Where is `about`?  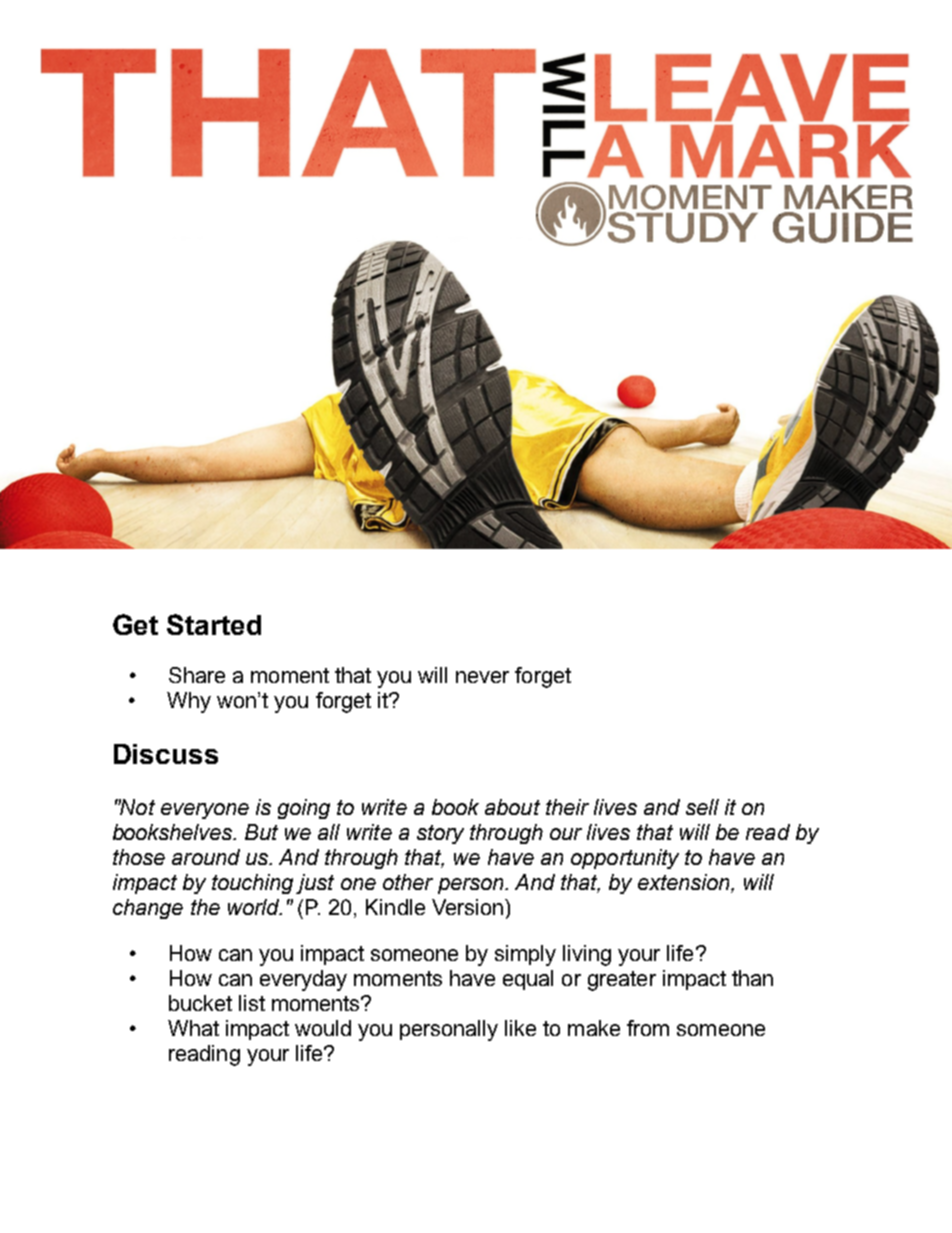
about is located at coordinates (512, 807).
